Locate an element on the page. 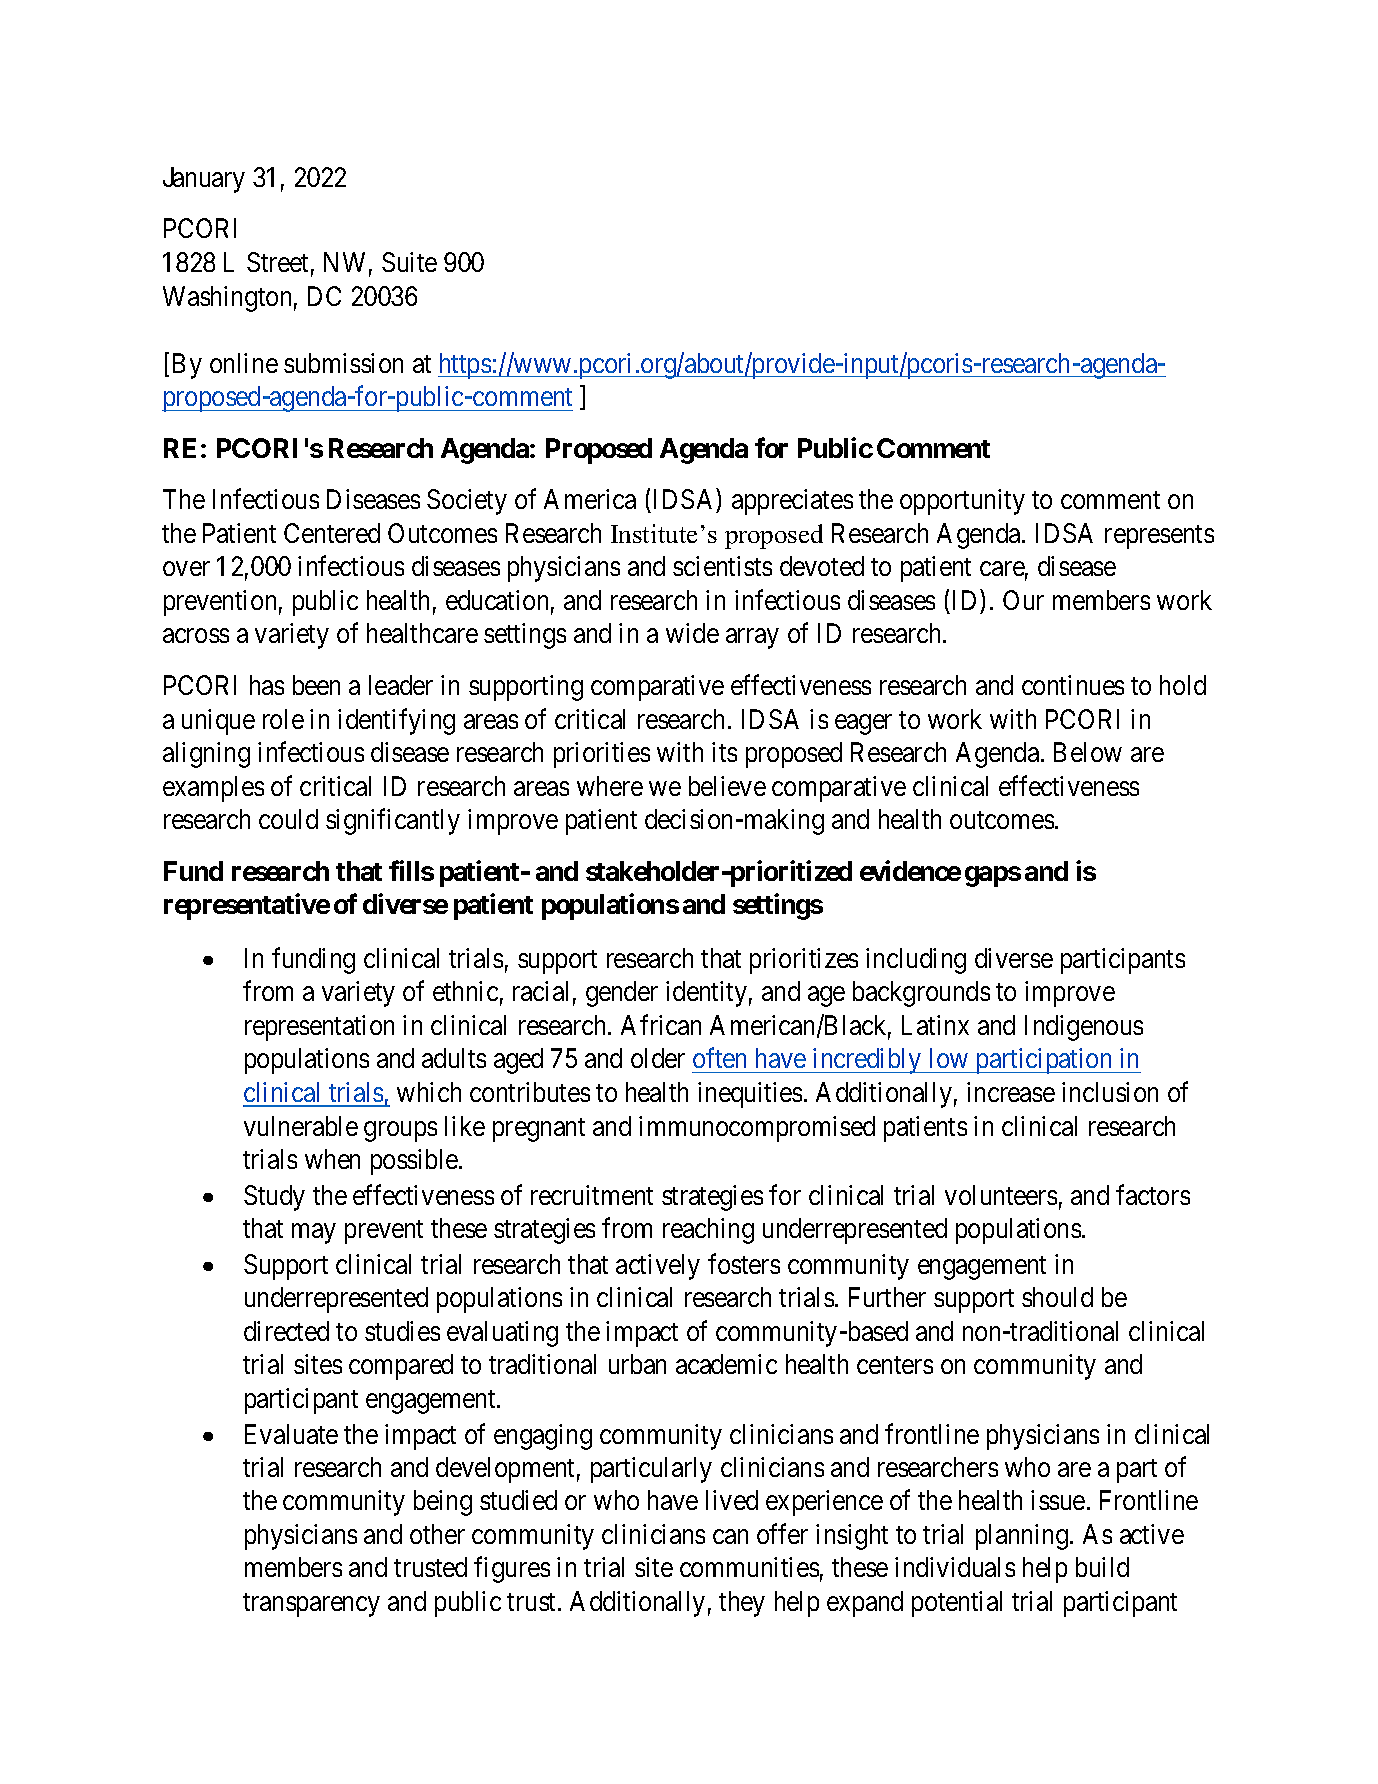 This image has height=1784, width=1378. reaching is located at coordinates (708, 1231).
